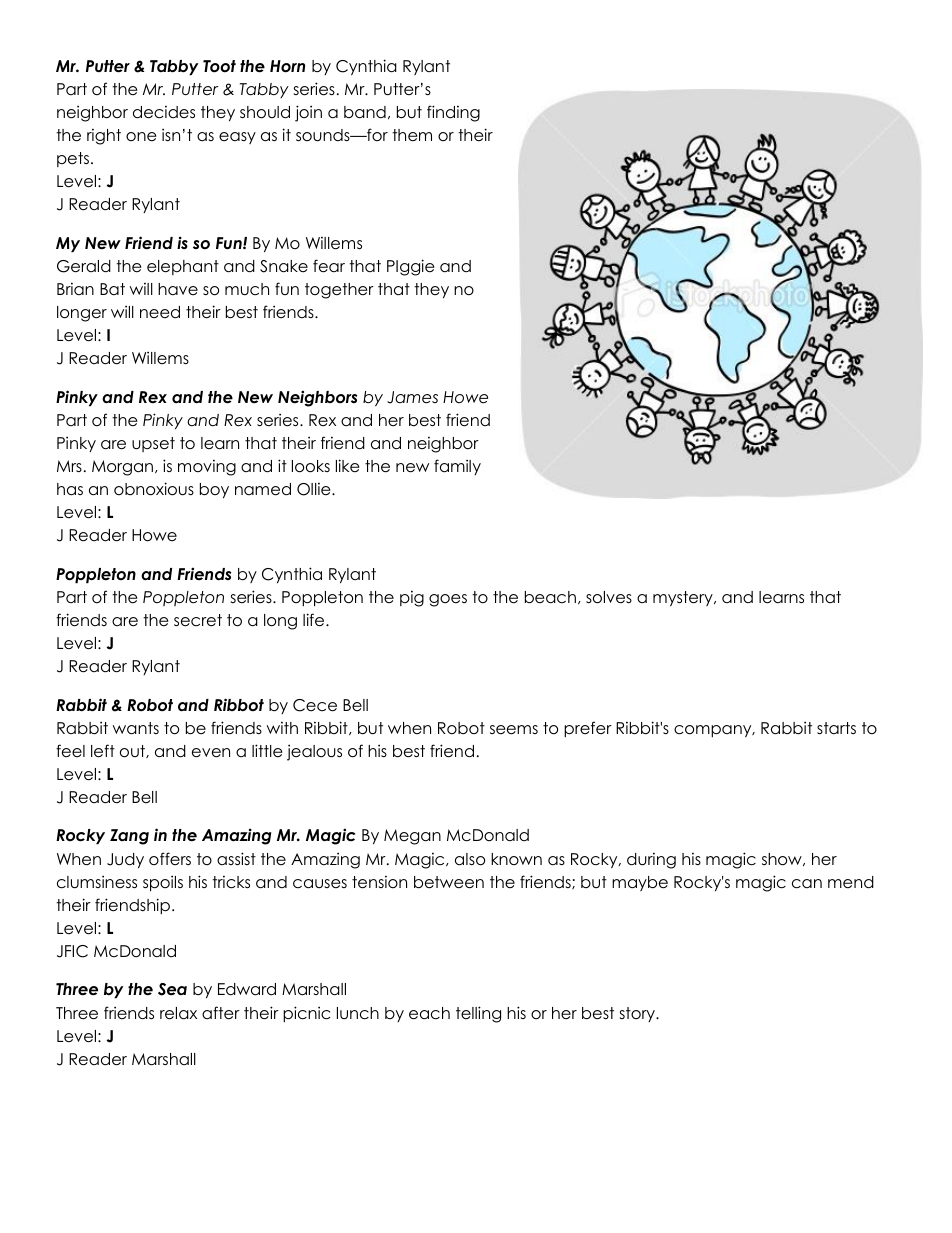 This screenshot has width=952, height=1233. Describe the element at coordinates (164, 112) in the screenshot. I see `decides` at that location.
